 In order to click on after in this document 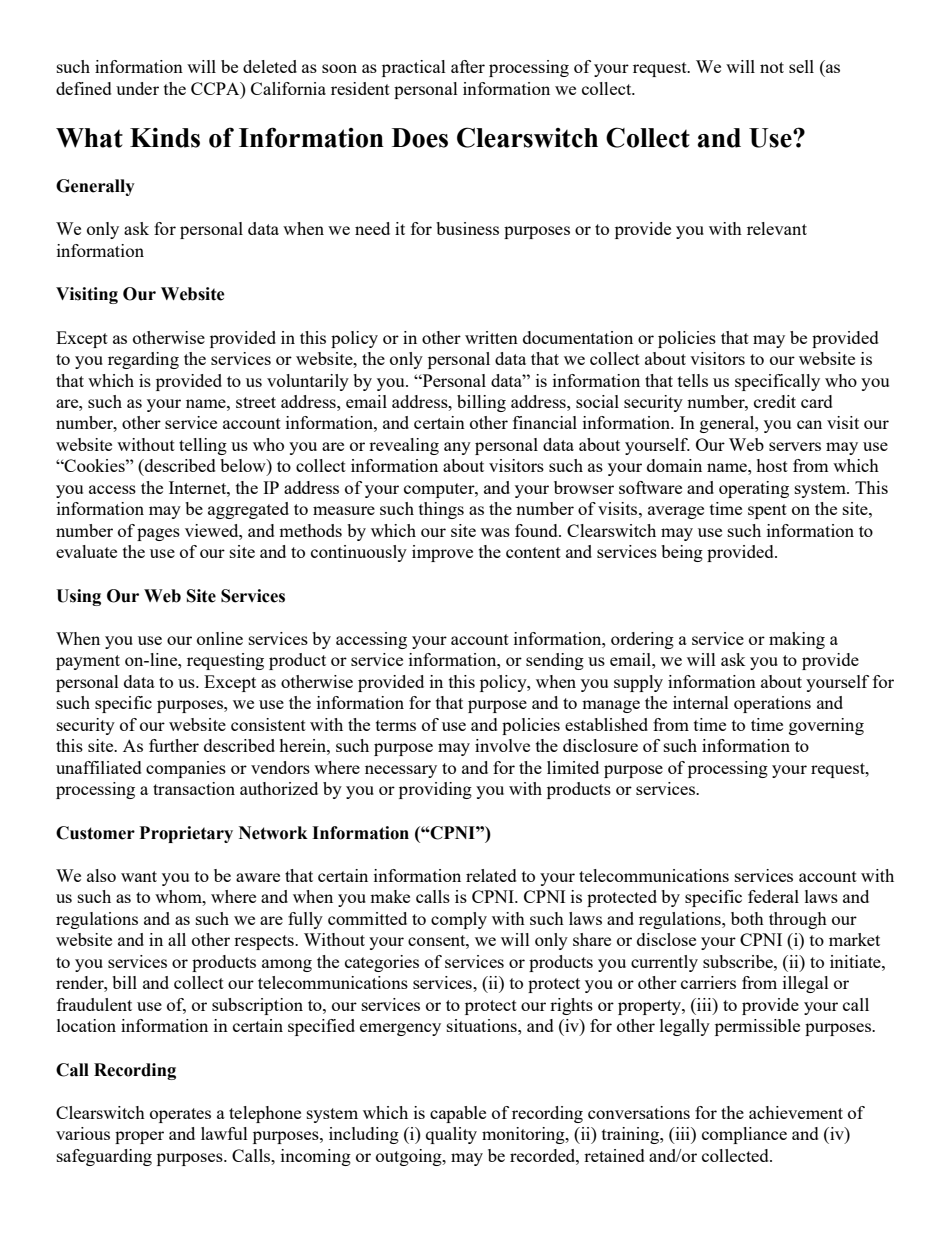, I will do `click(468, 66)`.
